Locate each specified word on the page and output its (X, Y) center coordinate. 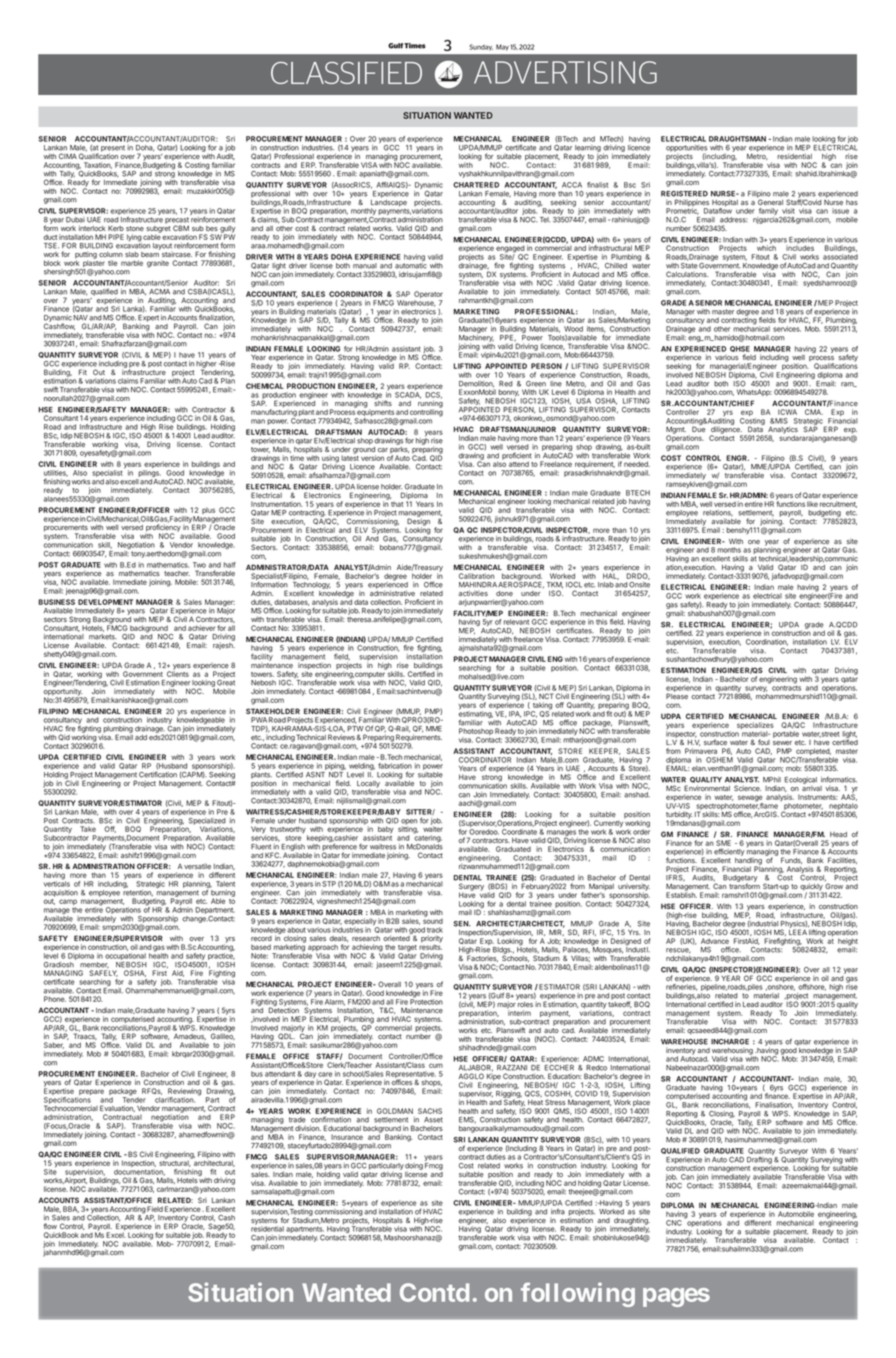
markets (103, 637)
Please (677, 696)
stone (135, 228)
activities (473, 593)
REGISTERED (684, 194)
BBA (71, 1209)
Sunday (481, 47)
